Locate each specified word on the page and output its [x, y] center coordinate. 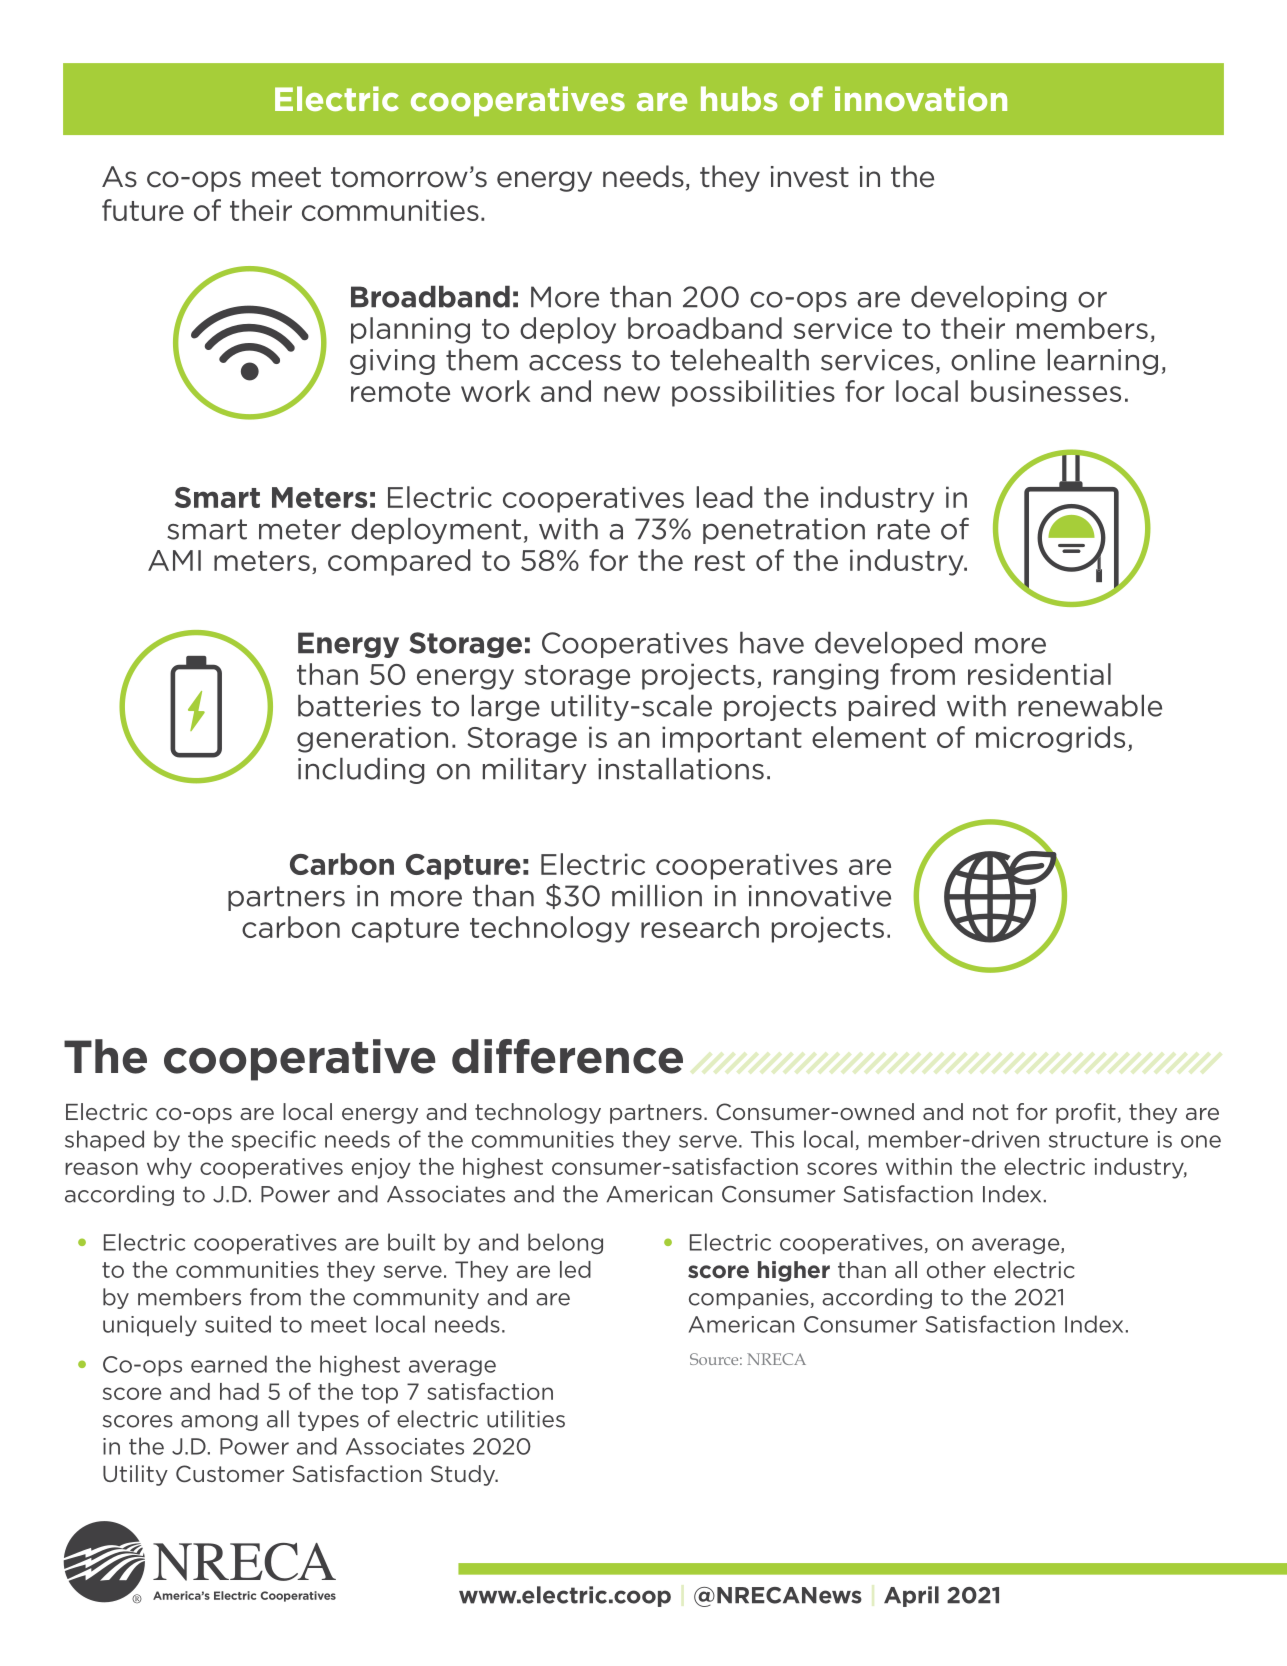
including [361, 771]
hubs [739, 98]
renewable [1090, 706]
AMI [174, 560]
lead [724, 497]
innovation [921, 98]
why [169, 1168]
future [143, 210]
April [911, 1596]
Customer [230, 1474]
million [657, 896]
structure [1098, 1140]
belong [565, 1243]
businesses [1046, 391]
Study [464, 1475]
